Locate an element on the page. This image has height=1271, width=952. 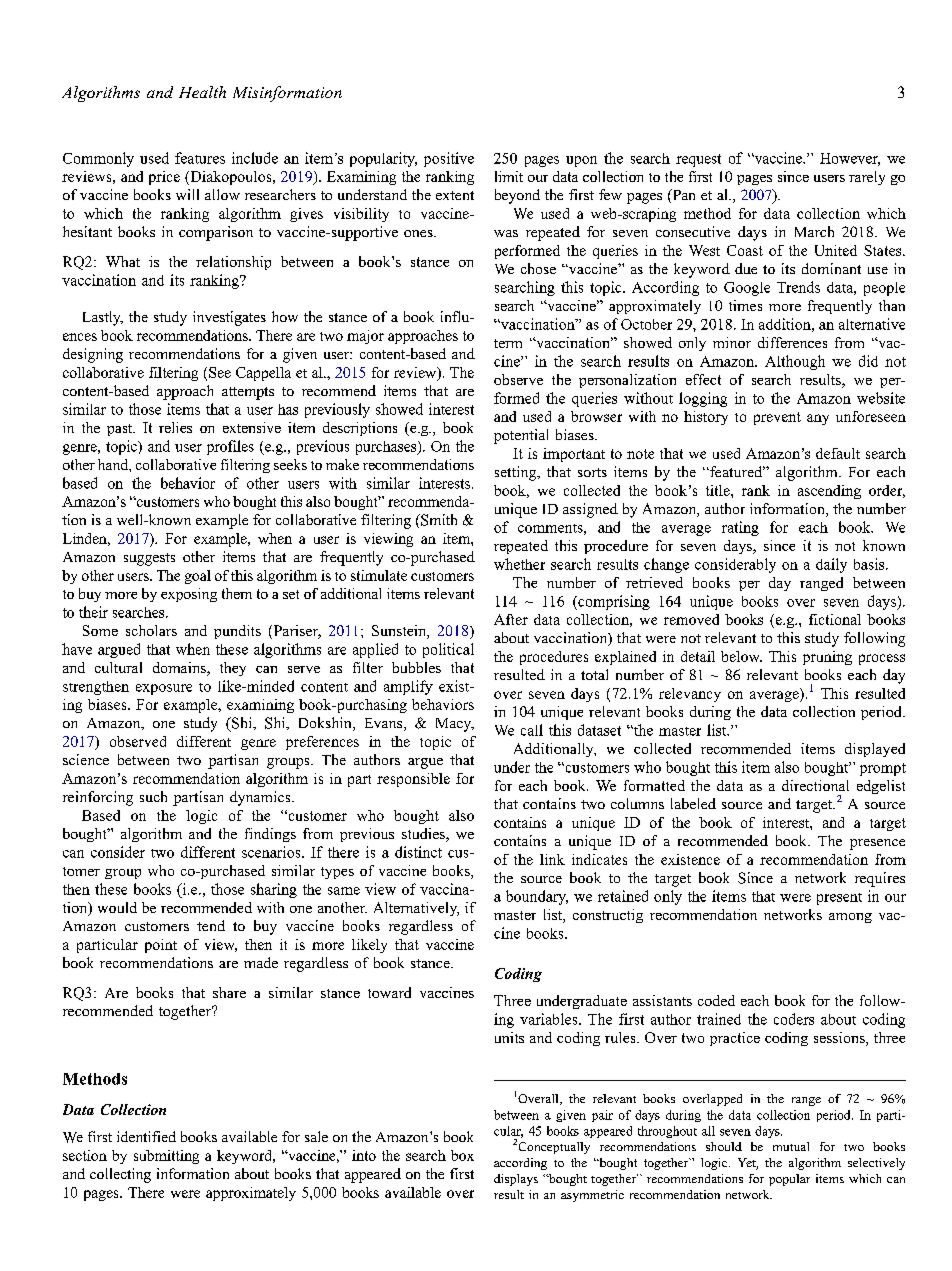
presence is located at coordinates (877, 844).
